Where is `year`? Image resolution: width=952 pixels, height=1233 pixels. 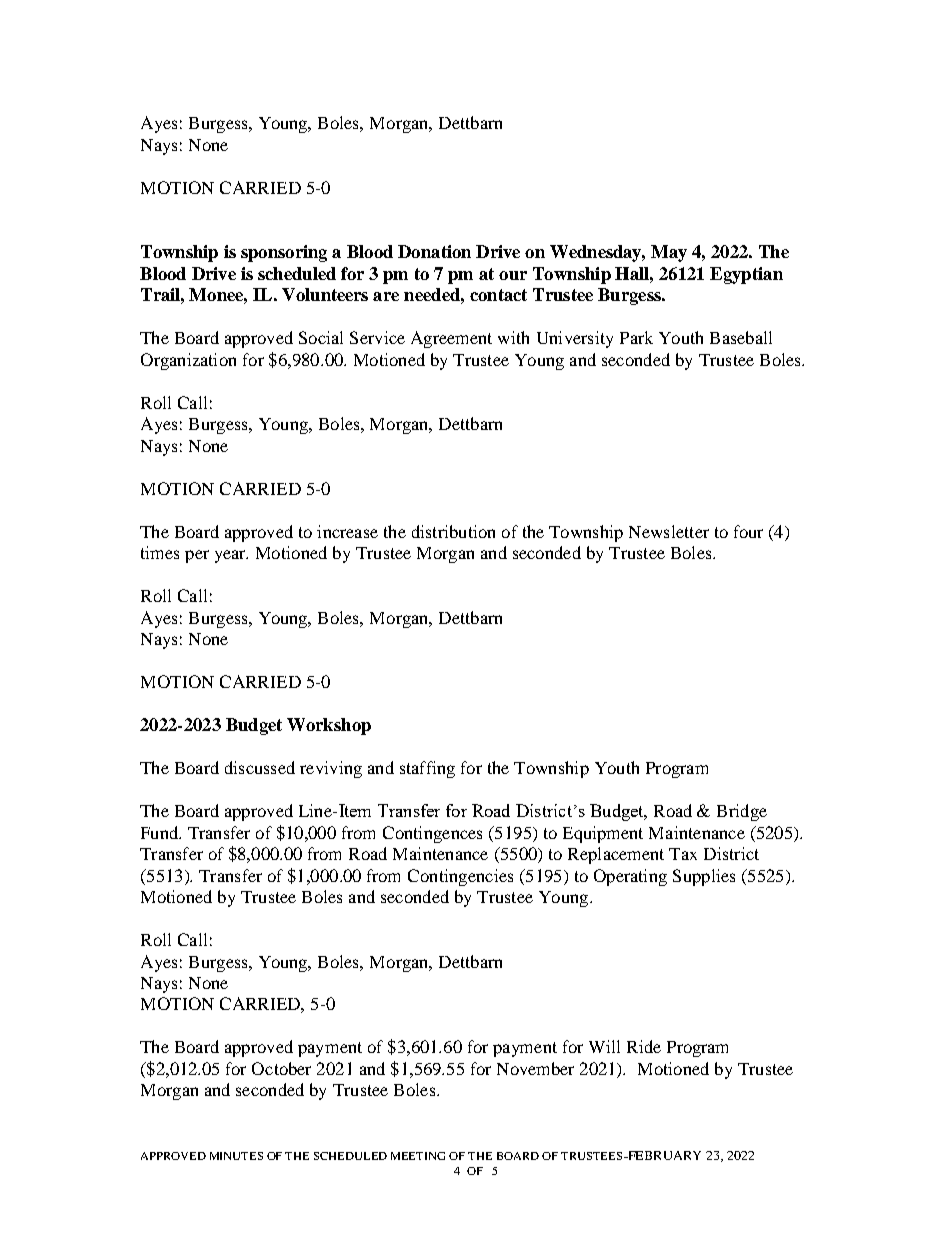
year is located at coordinates (231, 556).
